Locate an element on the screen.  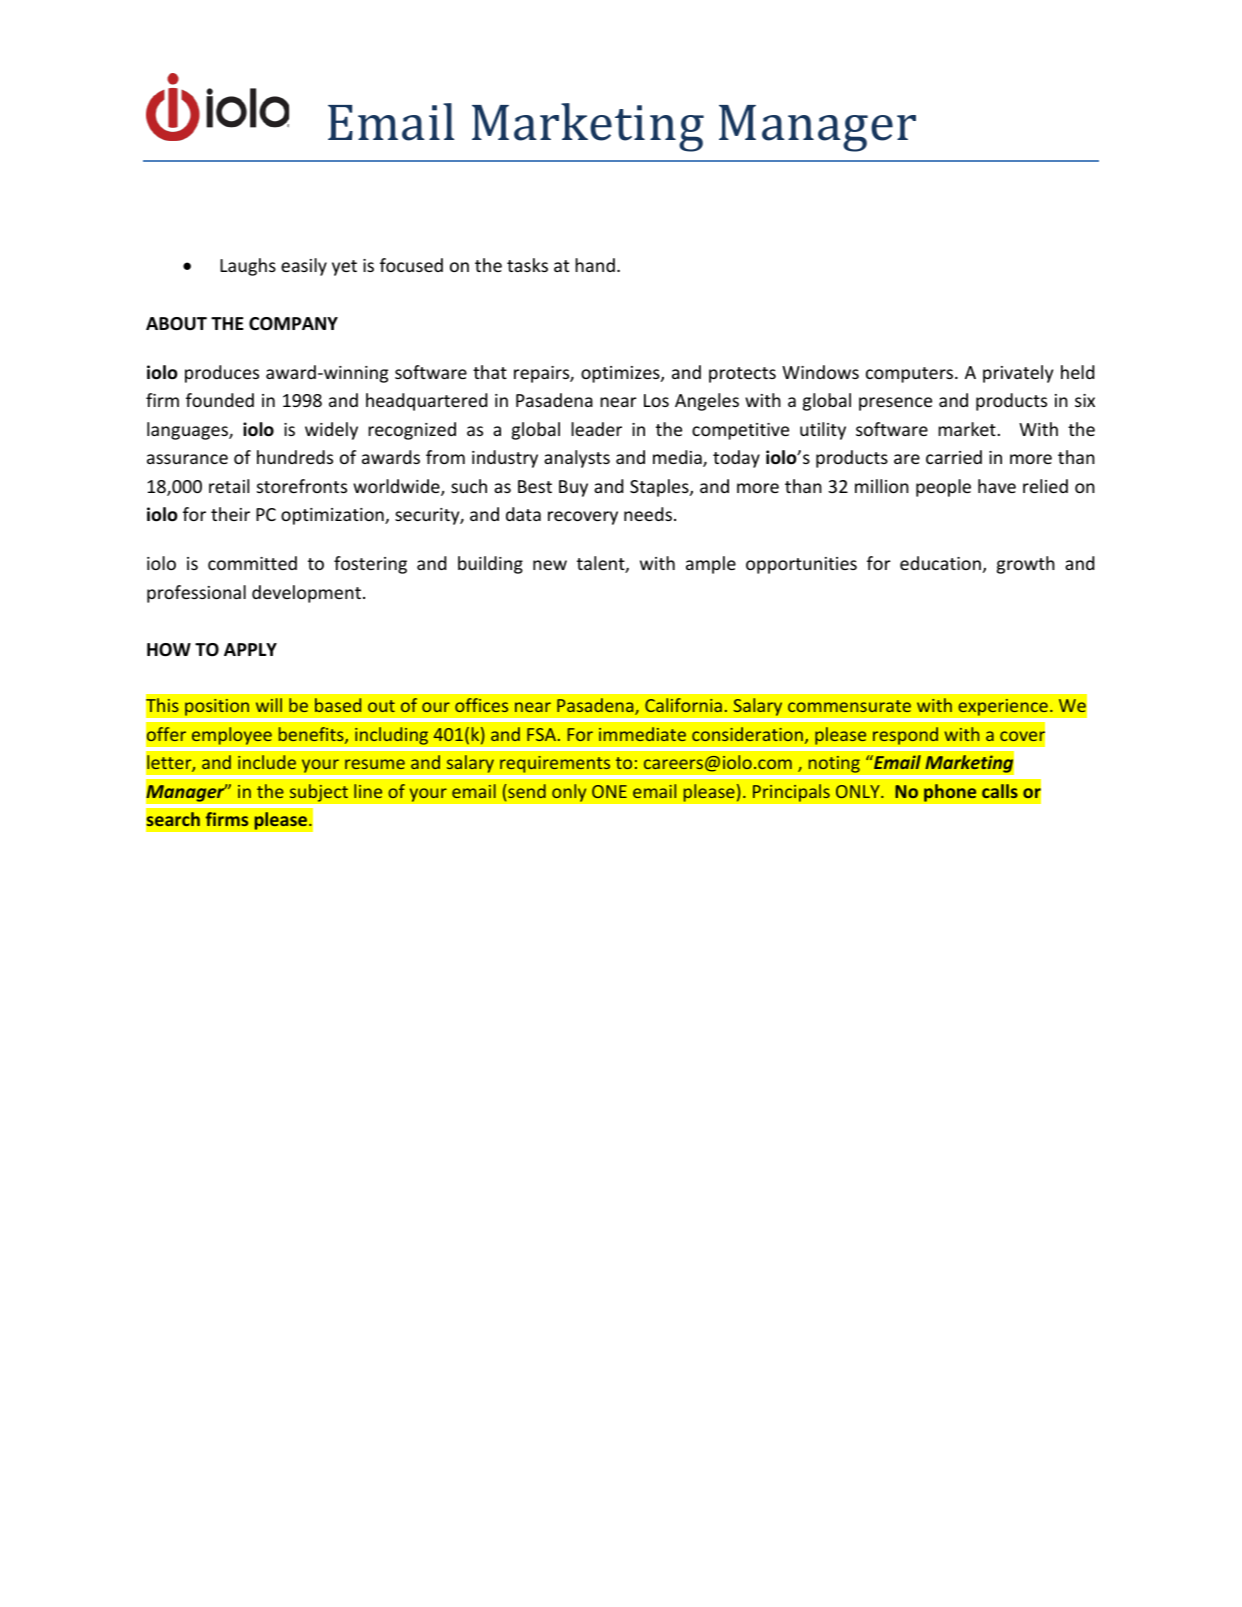
easily is located at coordinates (304, 267).
